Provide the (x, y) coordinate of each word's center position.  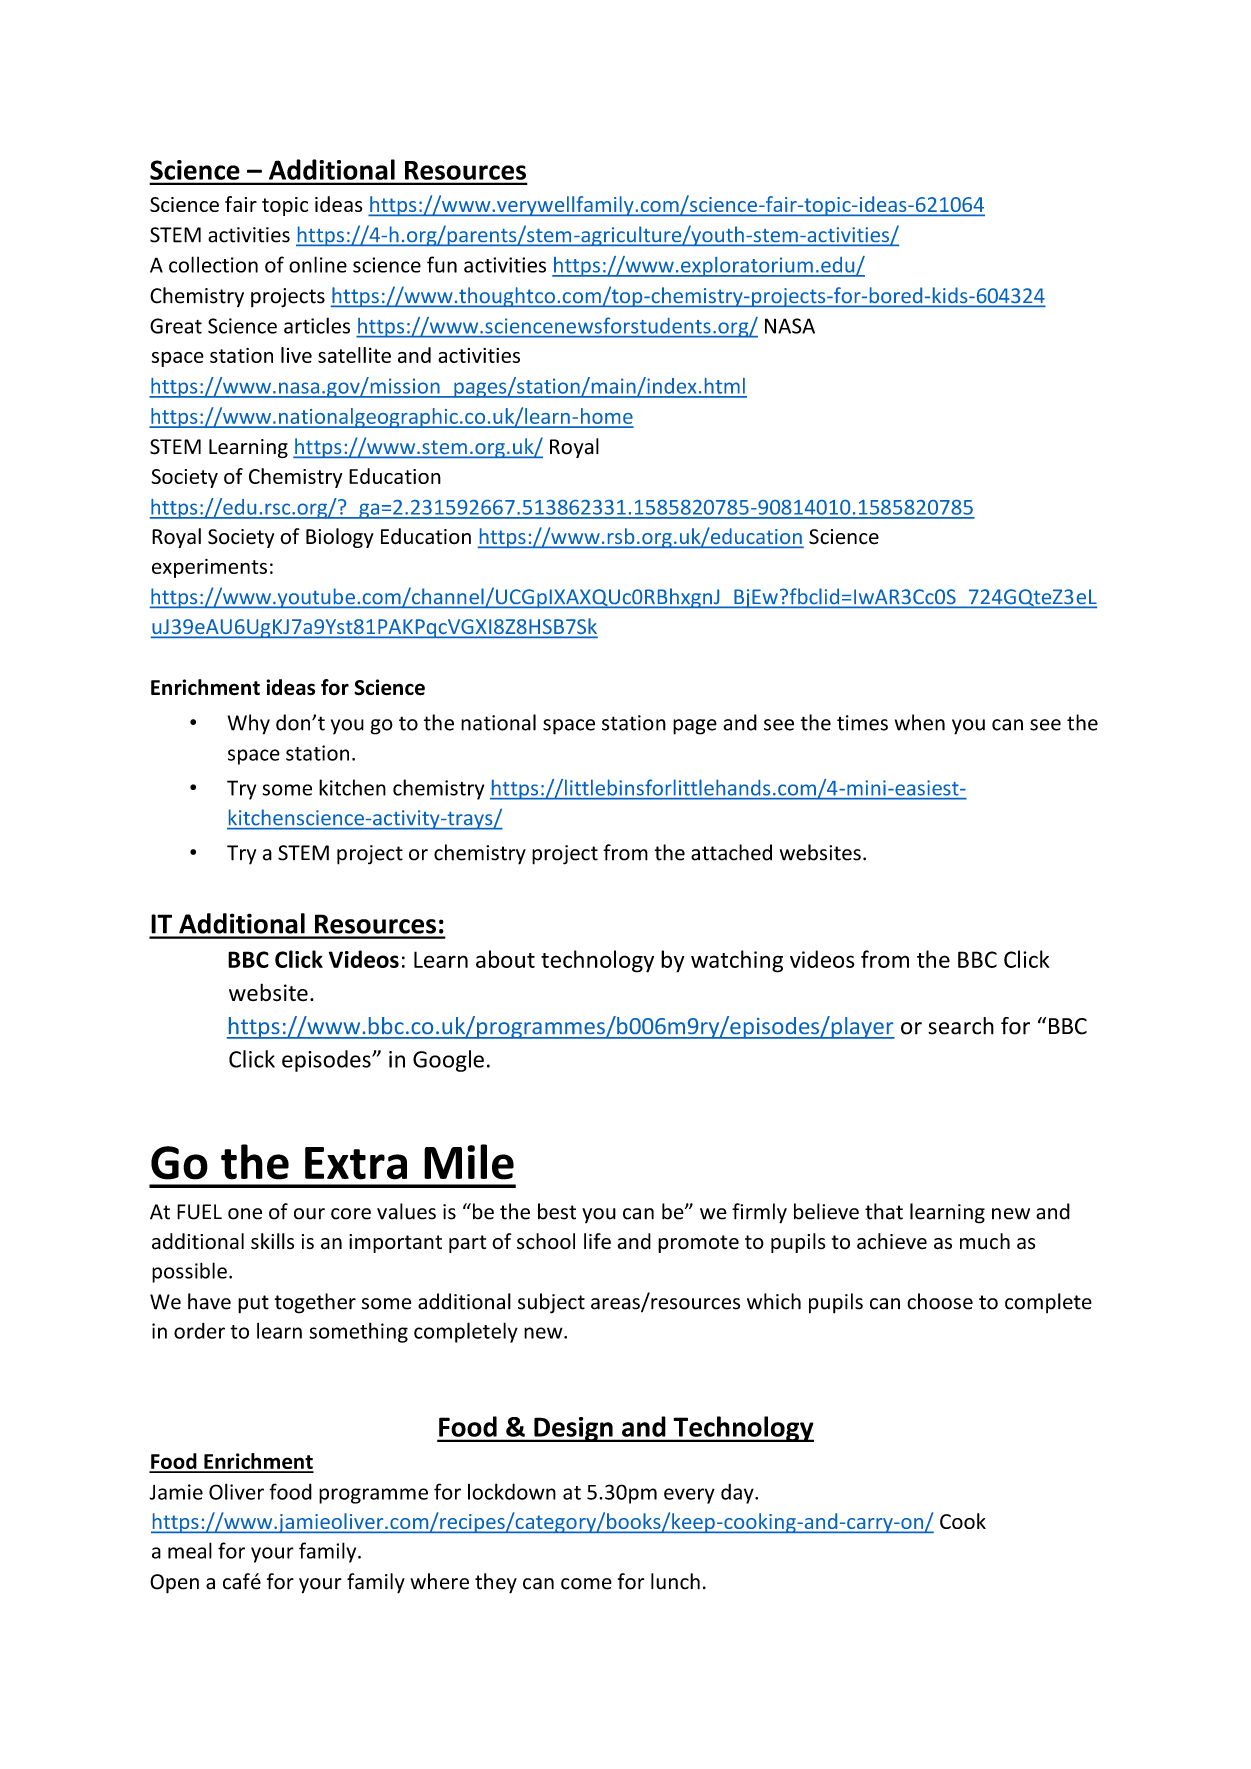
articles (317, 325)
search (961, 1026)
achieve (892, 1241)
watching (737, 961)
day (738, 1494)
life (597, 1241)
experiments (209, 568)
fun (442, 264)
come (586, 1584)
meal (190, 1550)
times (862, 723)
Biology (340, 538)
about (505, 959)
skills (272, 1241)
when (920, 722)
